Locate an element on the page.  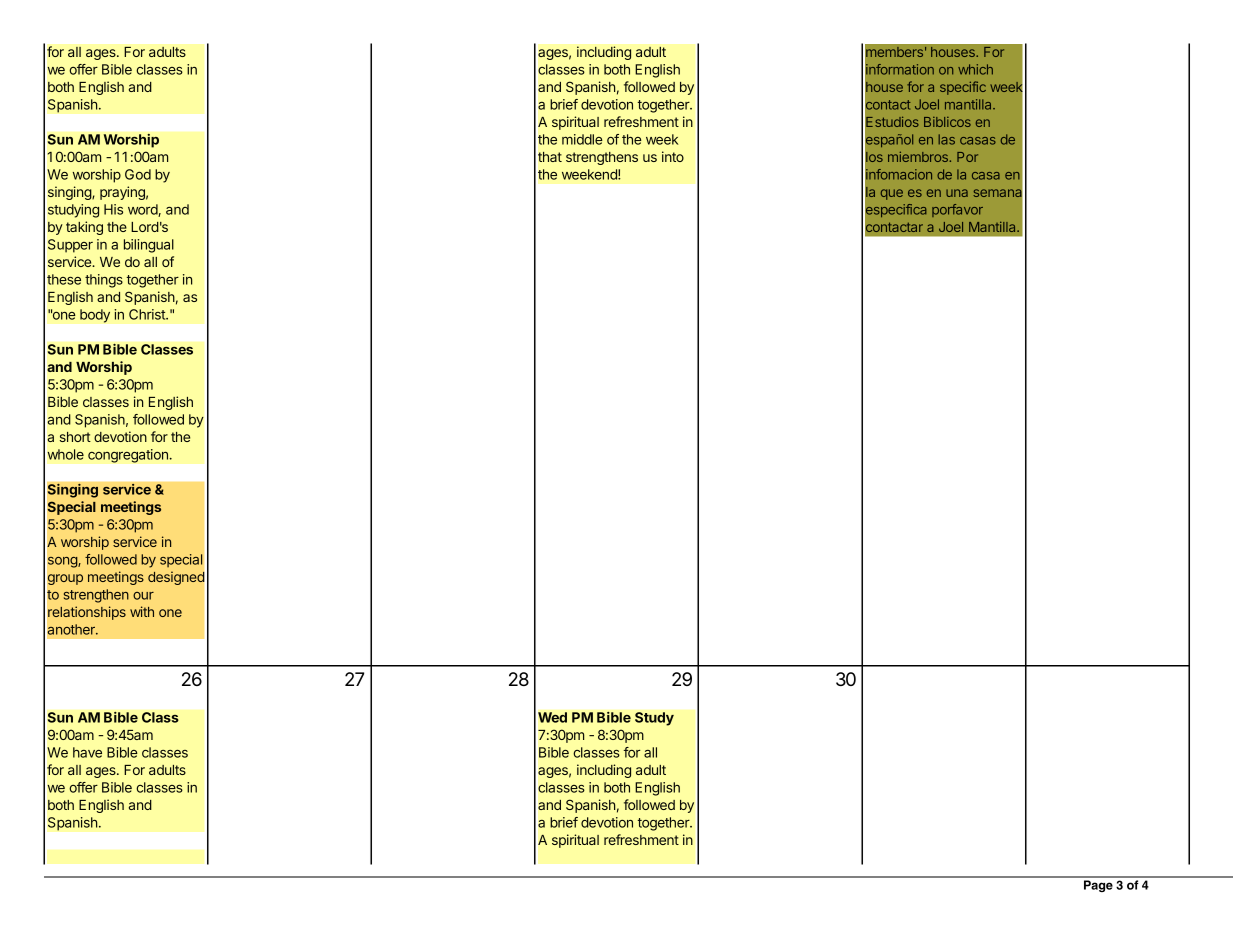
bilingual is located at coordinates (149, 246).
